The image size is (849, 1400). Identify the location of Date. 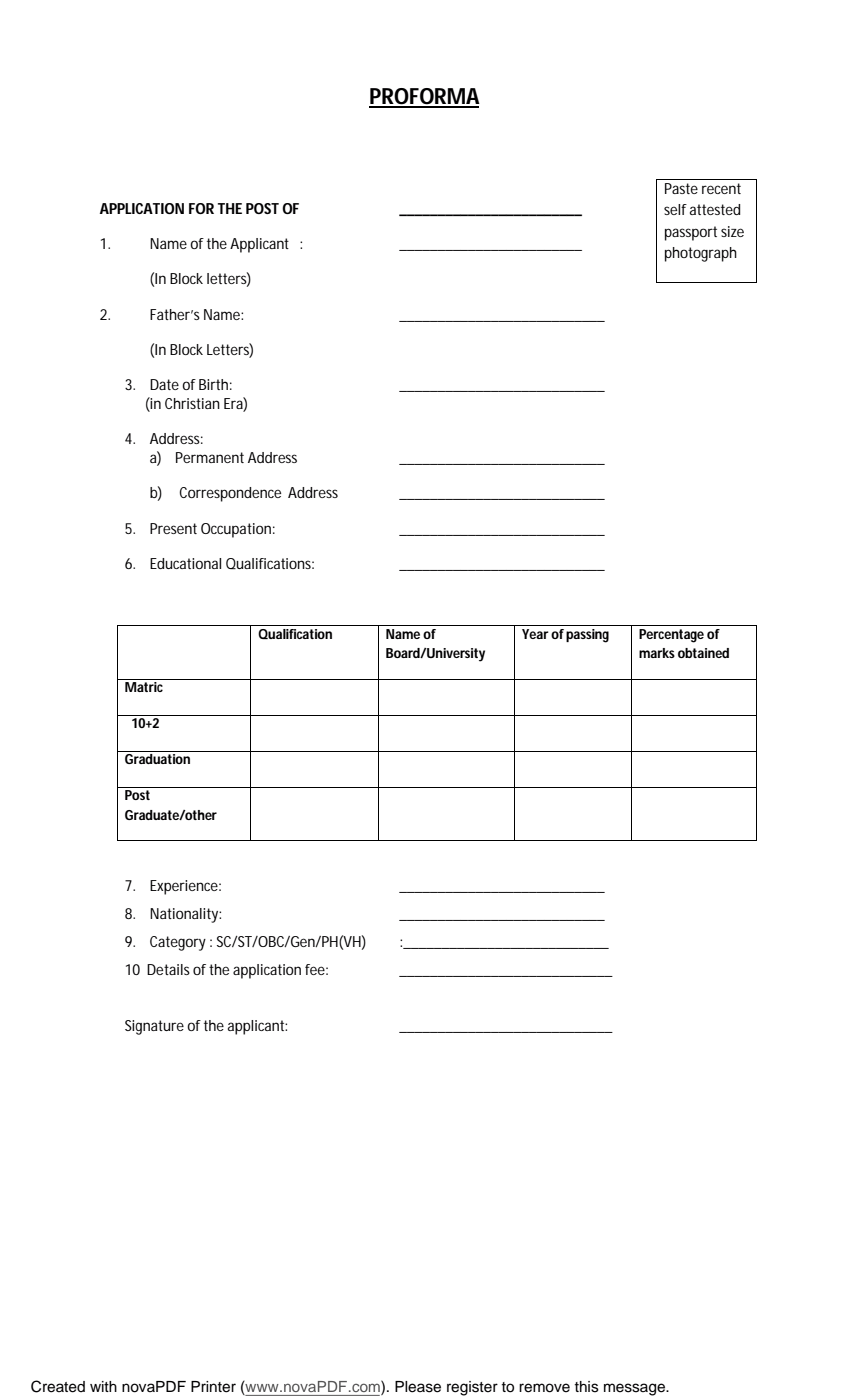
(164, 384).
